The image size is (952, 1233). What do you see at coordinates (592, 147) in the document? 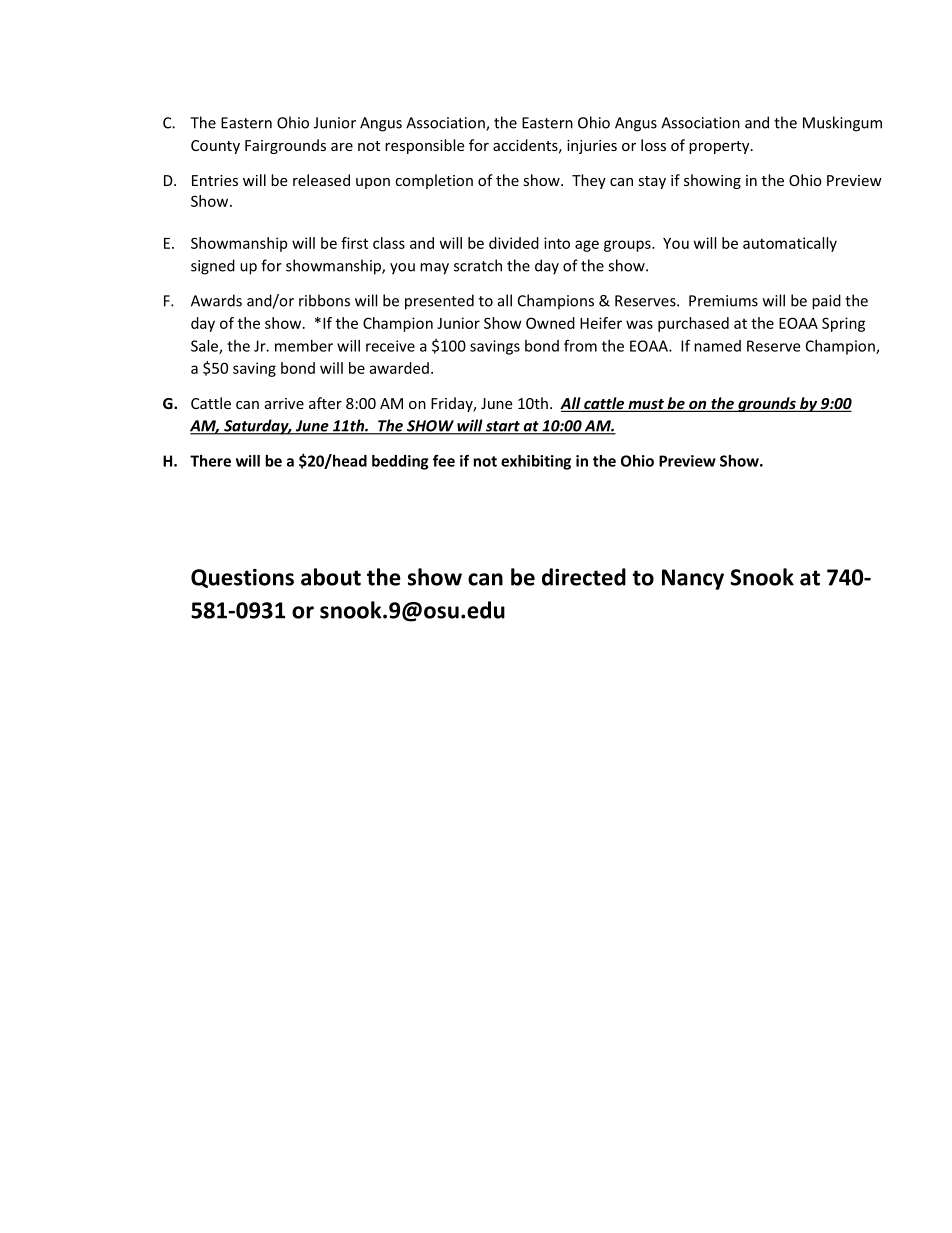
I see `injuries` at bounding box center [592, 147].
